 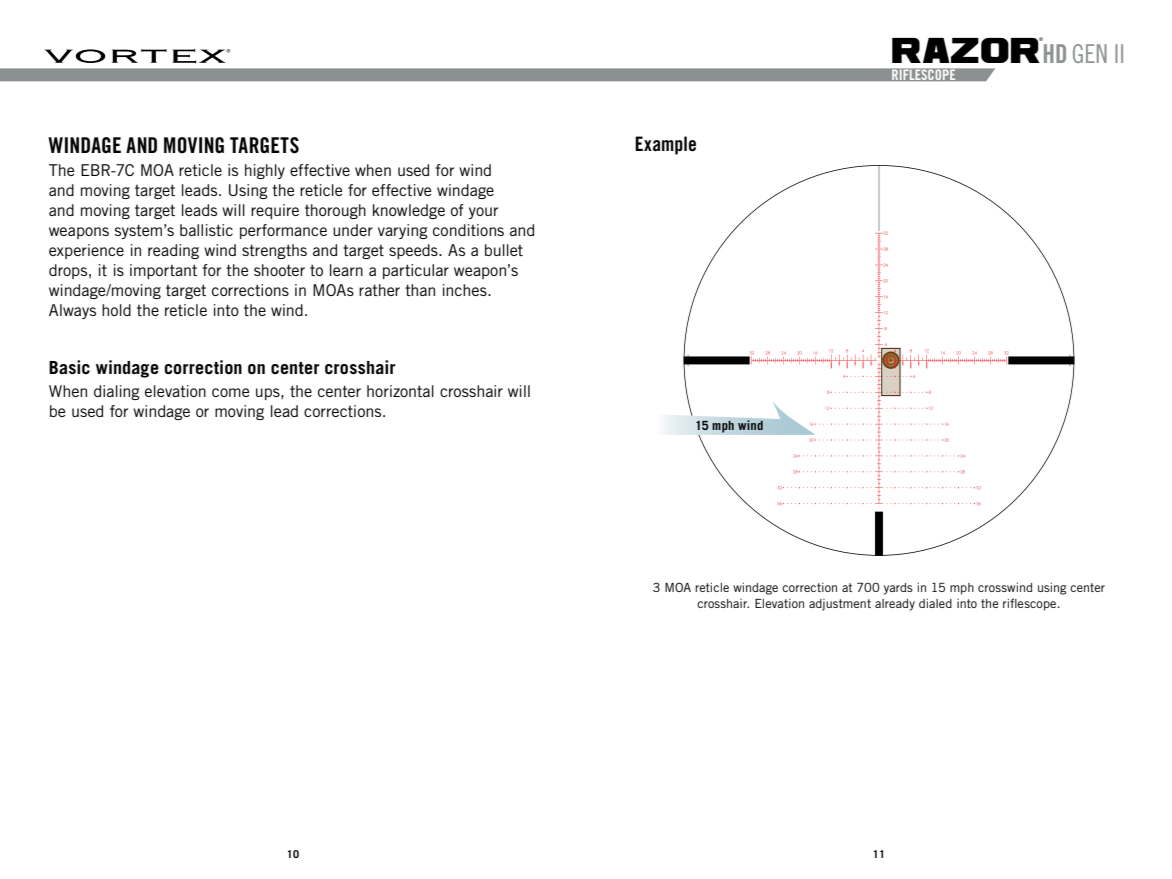 What do you see at coordinates (898, 589) in the screenshot?
I see `yards` at bounding box center [898, 589].
